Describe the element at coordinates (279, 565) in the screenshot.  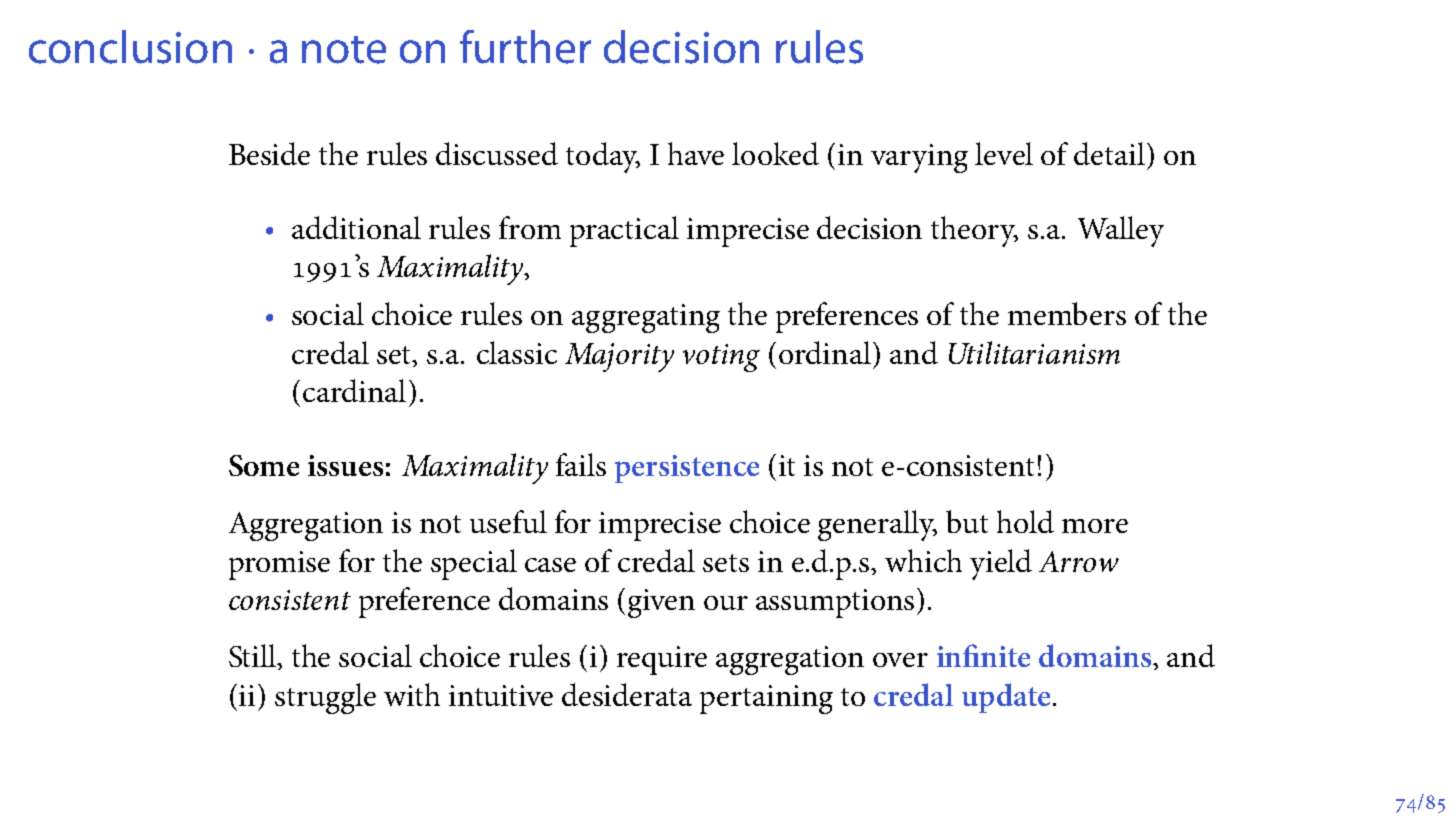
I see `promise` at that location.
